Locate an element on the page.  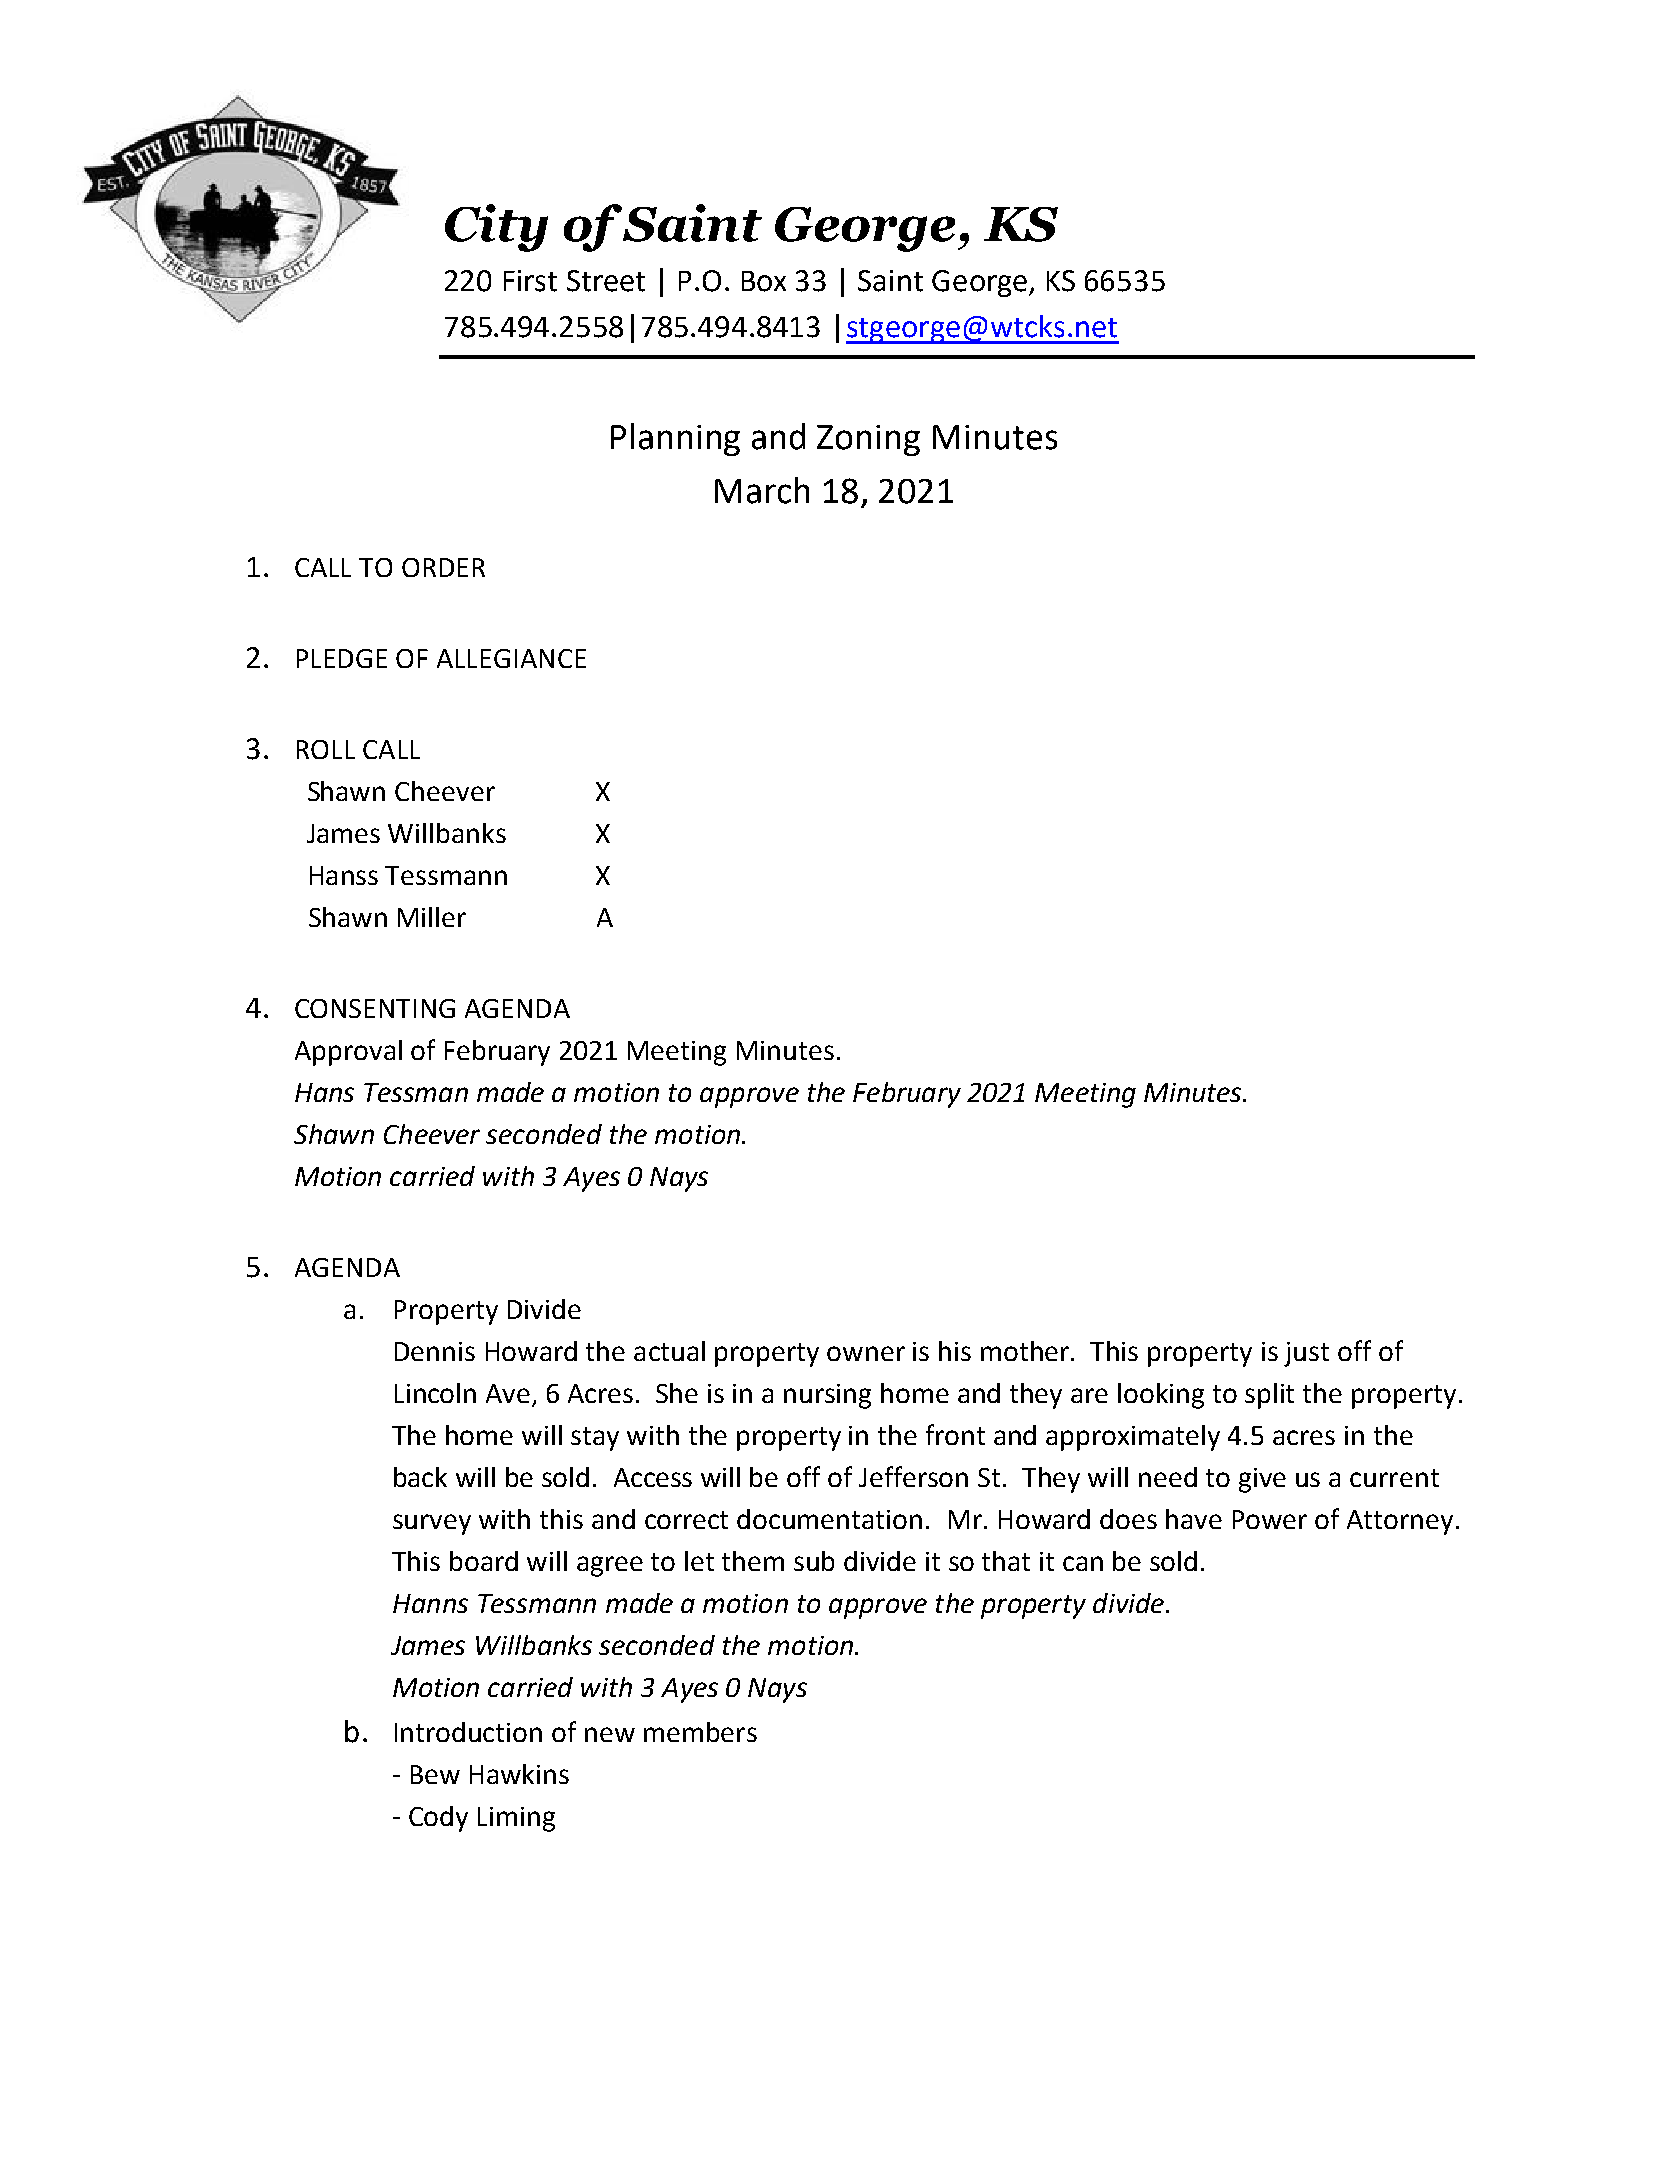
Lincoln is located at coordinates (435, 1393).
